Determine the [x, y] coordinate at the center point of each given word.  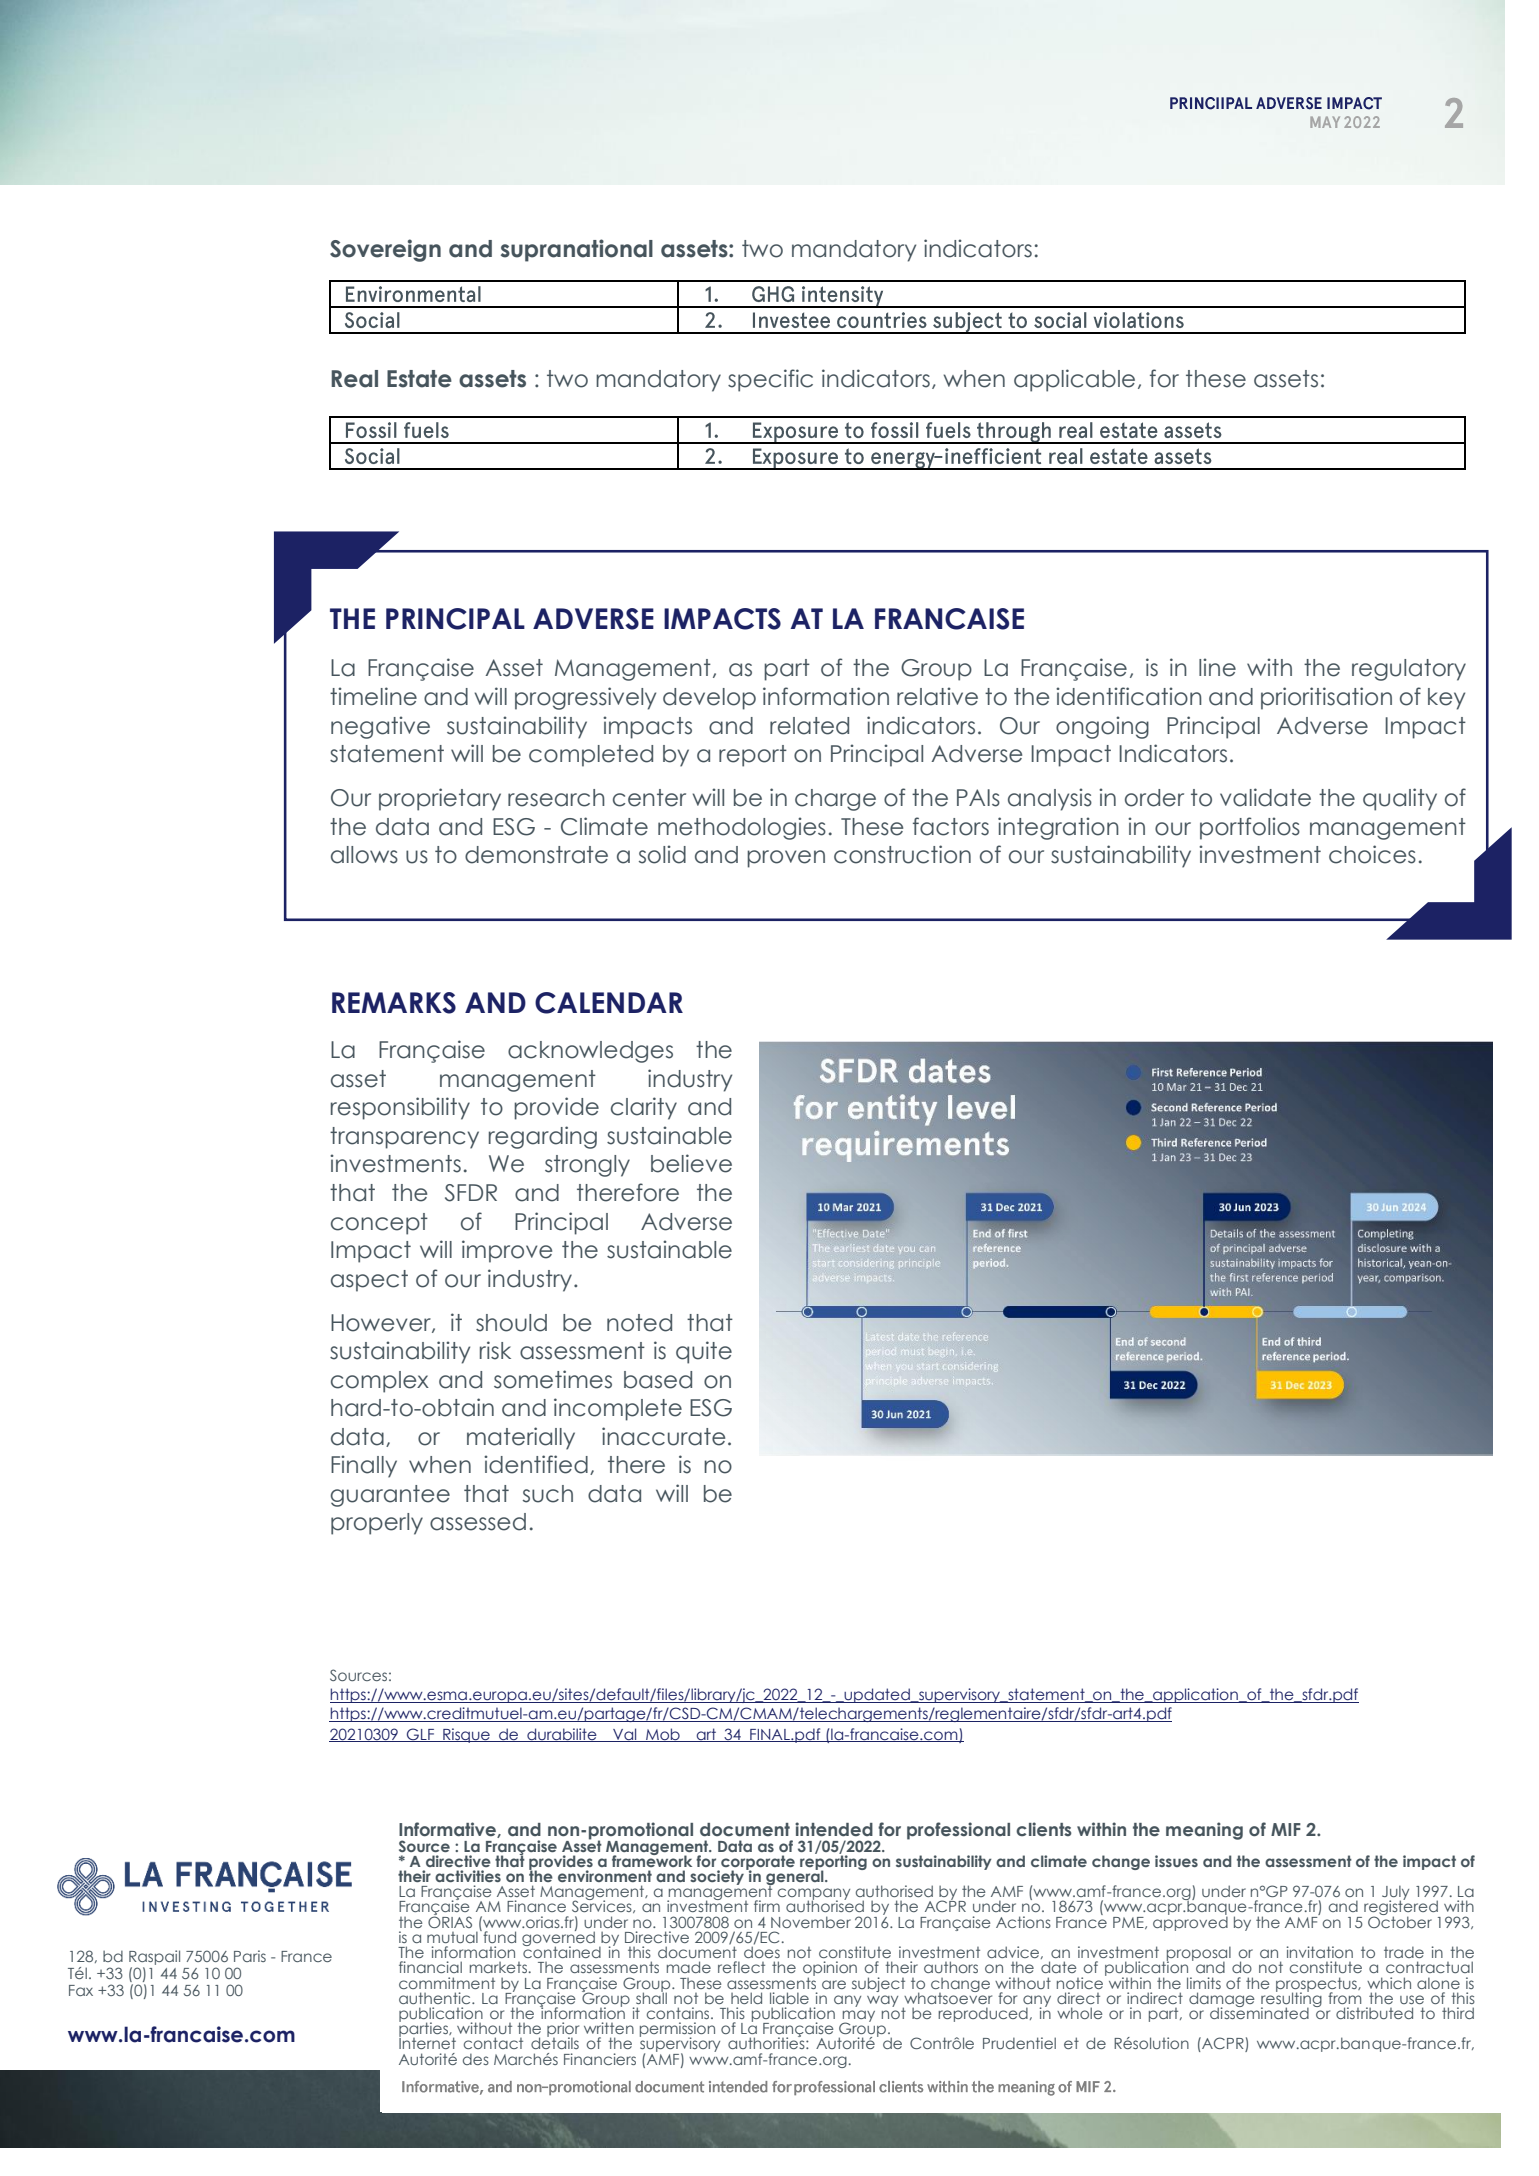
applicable [1074, 380]
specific [770, 380]
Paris [250, 1956]
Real [354, 379]
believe [691, 1163]
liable [789, 1998]
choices [1372, 854]
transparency [404, 1138]
